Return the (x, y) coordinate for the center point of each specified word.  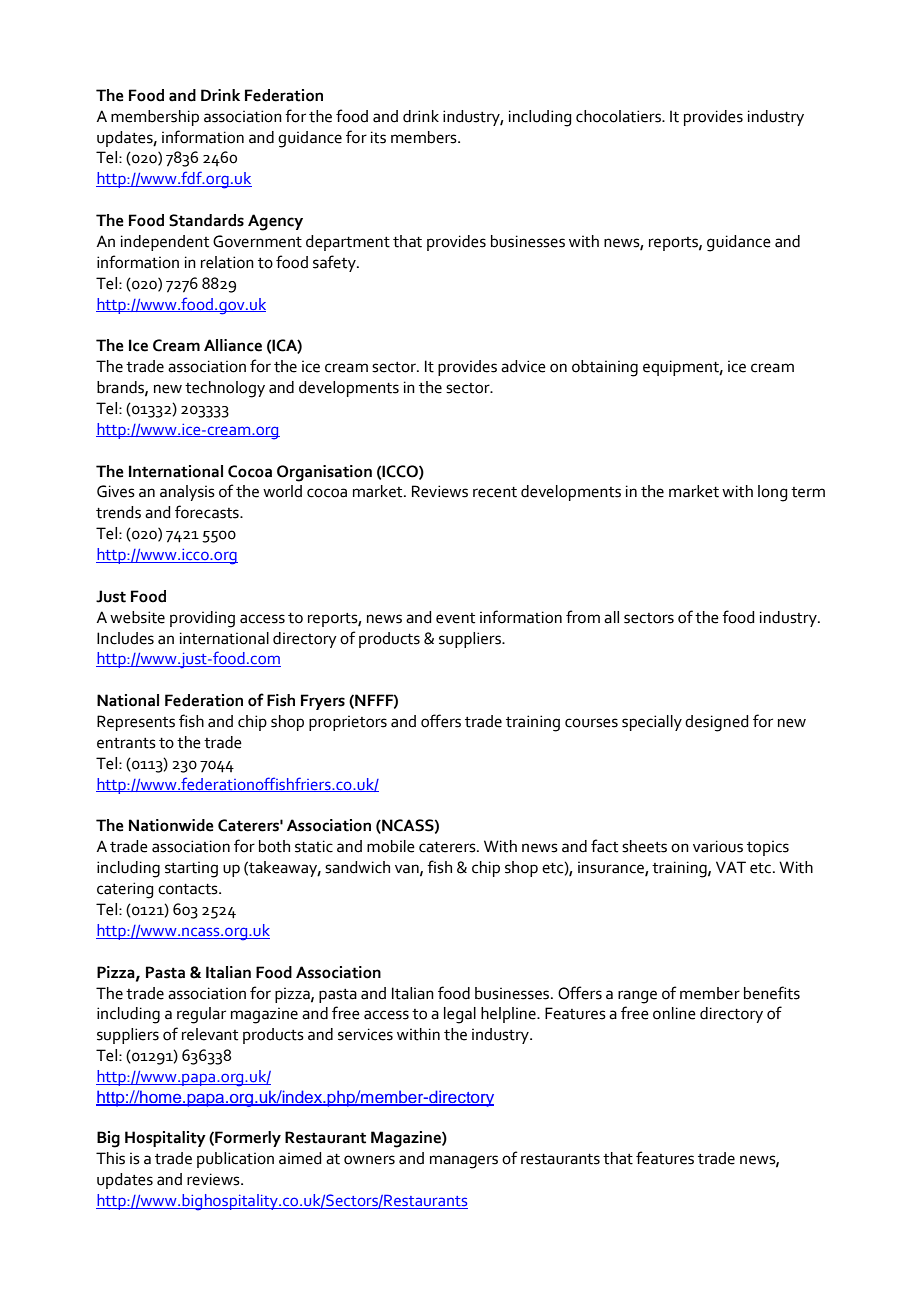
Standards (206, 220)
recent (495, 492)
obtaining (605, 368)
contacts (189, 889)
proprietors (348, 723)
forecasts (208, 512)
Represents (136, 723)
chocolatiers (619, 116)
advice (523, 366)
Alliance (233, 345)
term (808, 492)
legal (460, 1015)
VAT (731, 867)
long (773, 493)
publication (235, 1160)
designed (717, 723)
